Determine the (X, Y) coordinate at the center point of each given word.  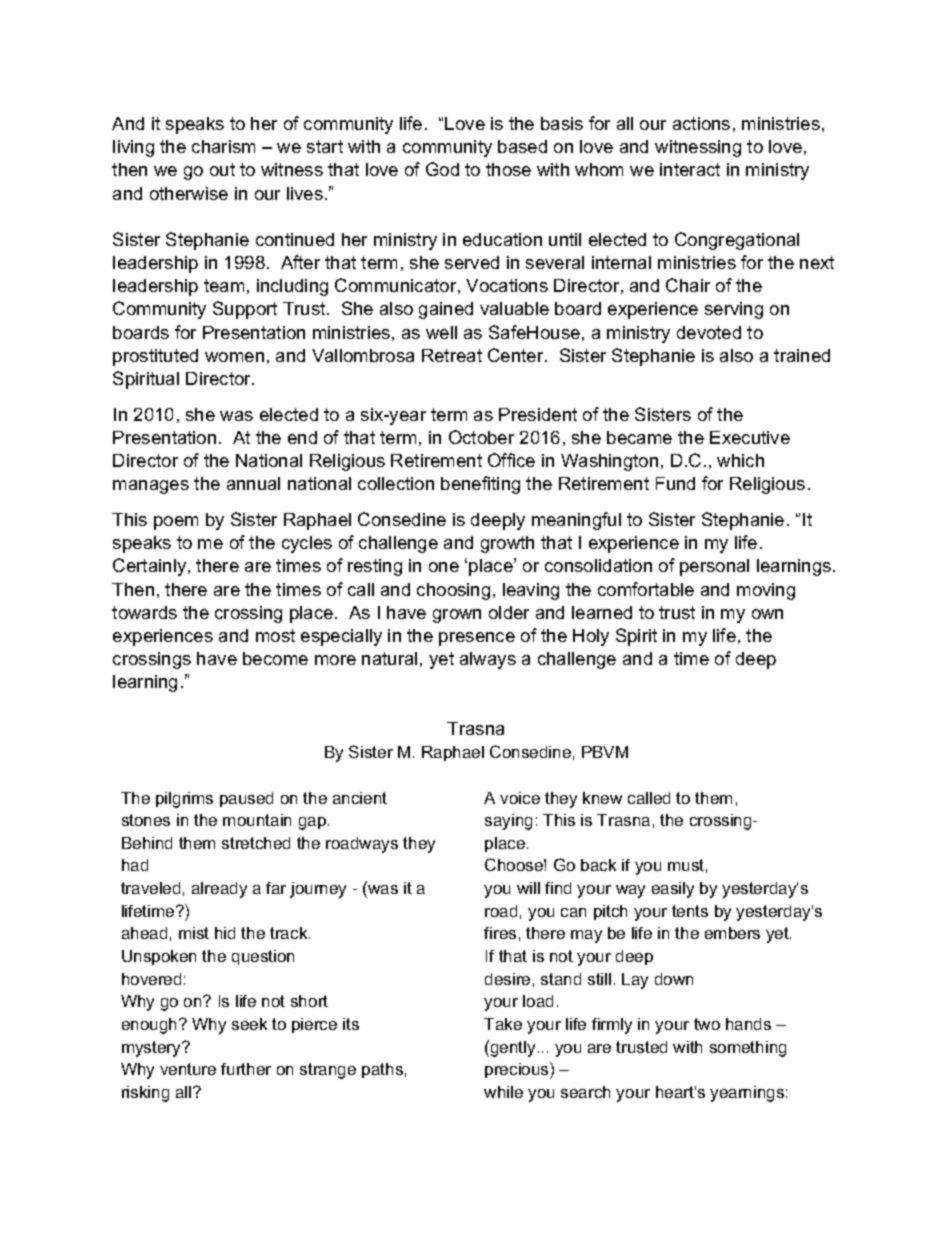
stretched (256, 843)
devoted (709, 332)
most (275, 635)
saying (508, 822)
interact (690, 169)
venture (188, 1069)
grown (457, 616)
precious (518, 1070)
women (234, 357)
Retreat (452, 355)
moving (766, 591)
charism (223, 146)
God (442, 169)
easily (673, 890)
